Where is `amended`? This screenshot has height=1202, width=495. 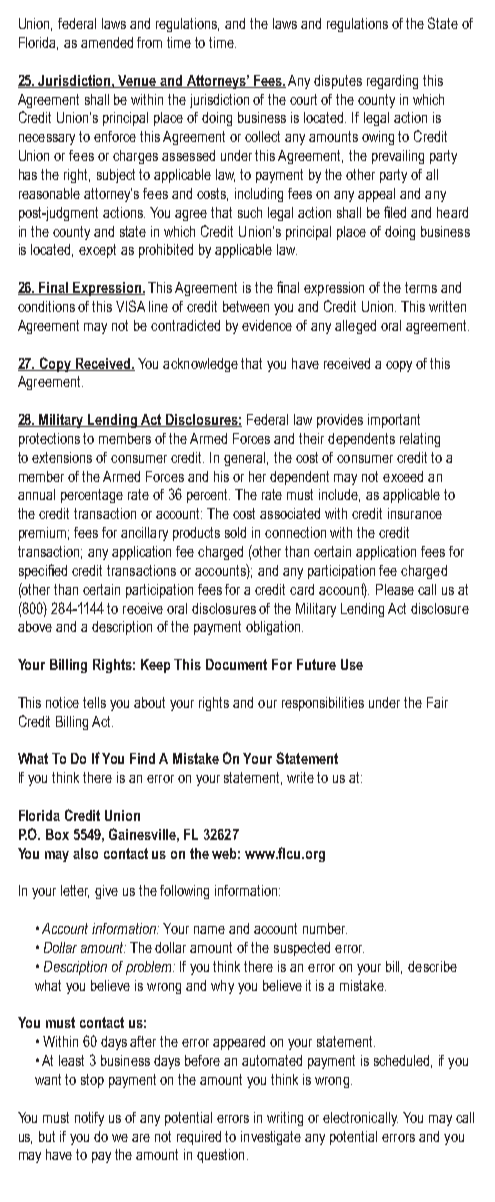 amended is located at coordinates (107, 42).
